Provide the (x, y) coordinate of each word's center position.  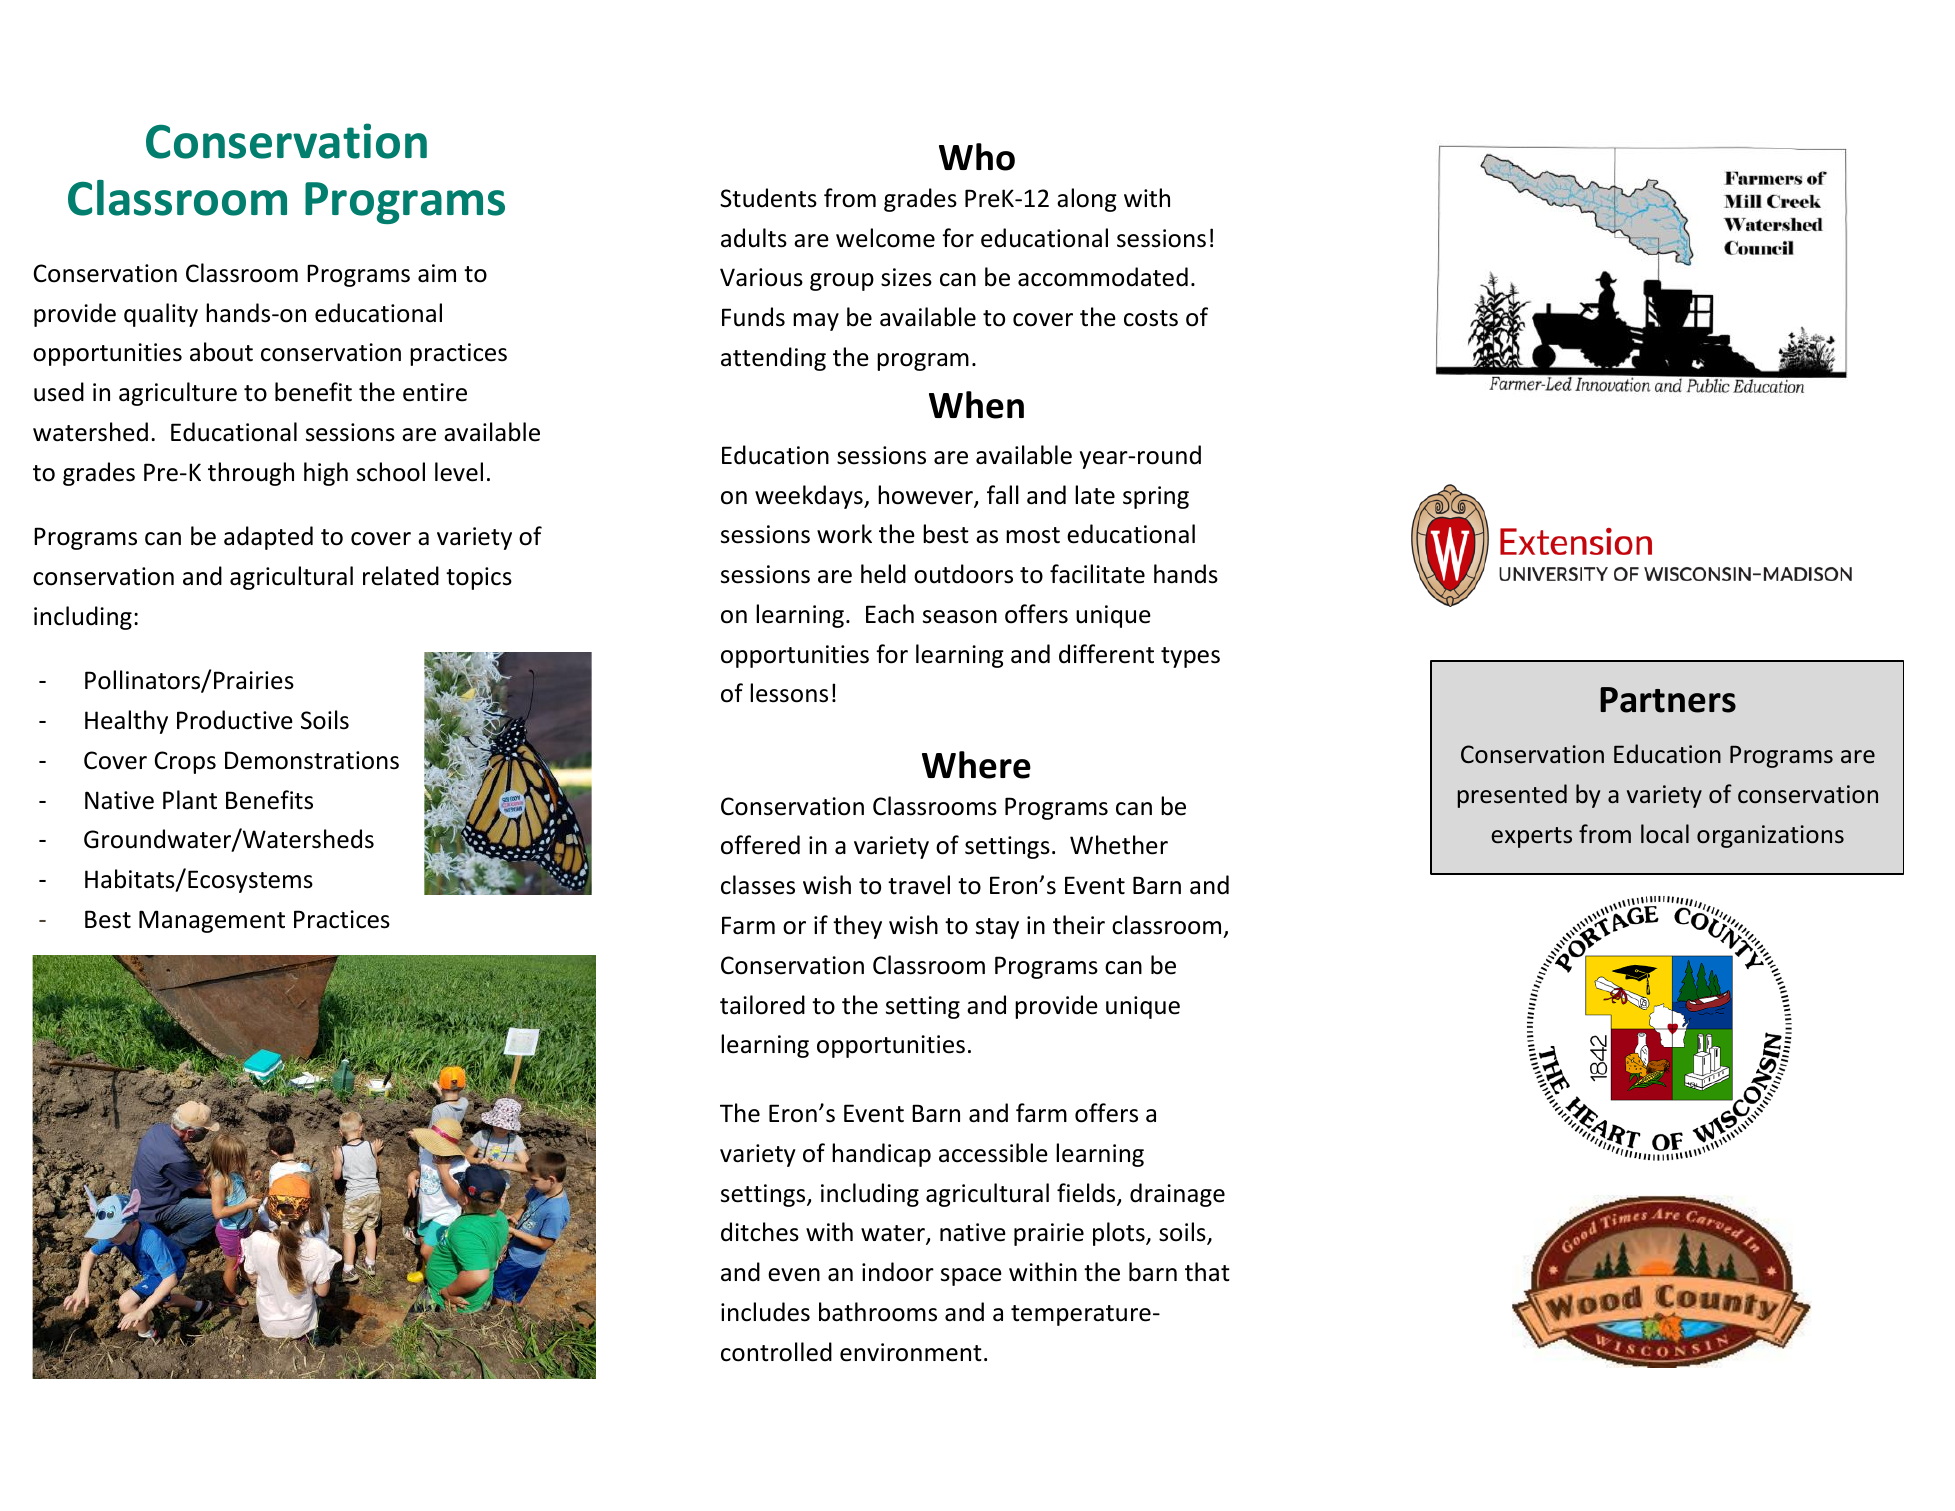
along (1087, 200)
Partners (1668, 700)
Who (977, 157)
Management (212, 921)
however (926, 496)
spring (1156, 497)
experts (1531, 837)
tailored (762, 1005)
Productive (235, 720)
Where (976, 765)
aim (437, 273)
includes (765, 1312)
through (251, 474)
